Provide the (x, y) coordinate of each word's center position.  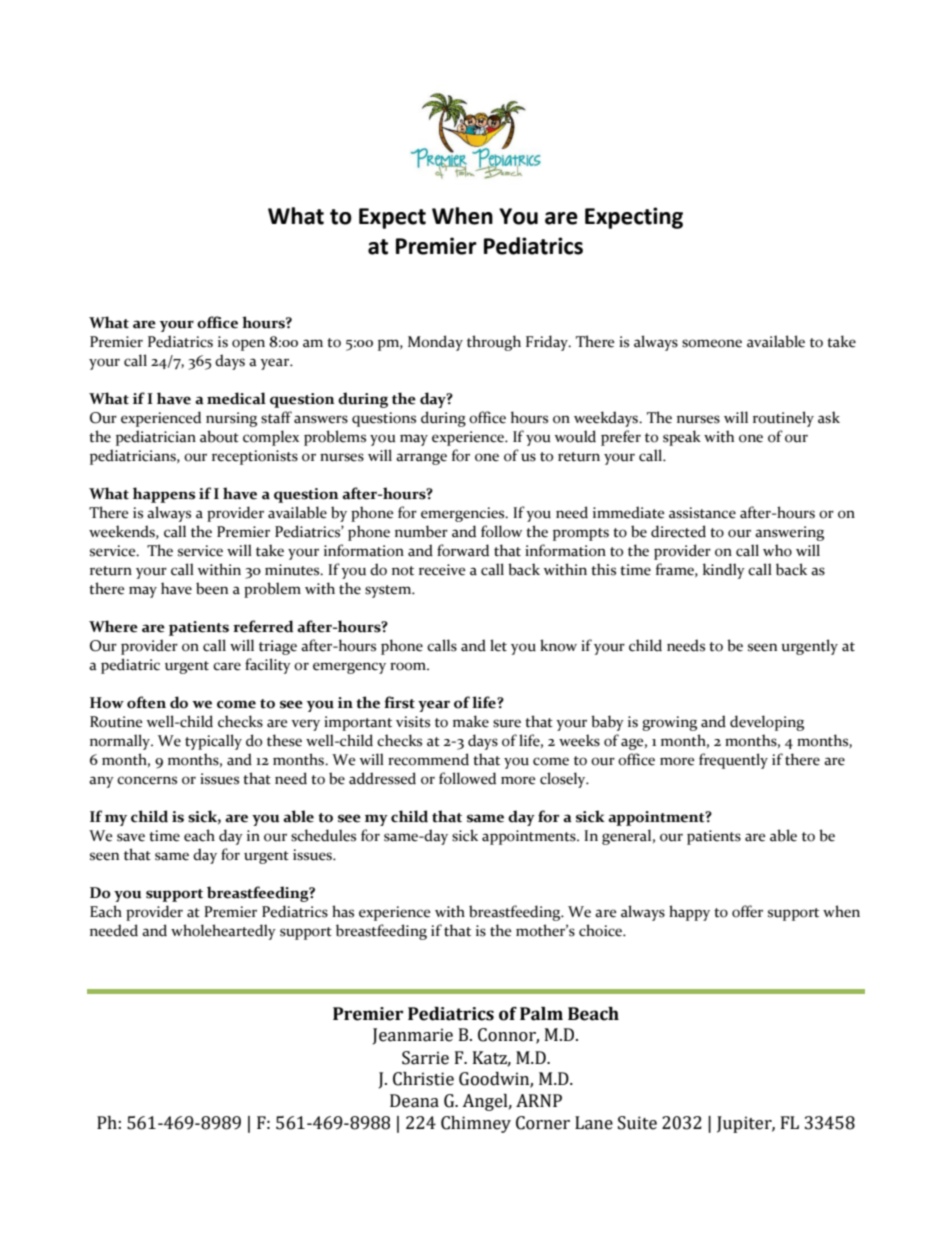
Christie (423, 1079)
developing (767, 723)
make (471, 721)
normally (121, 742)
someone (712, 343)
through (494, 343)
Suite (637, 1123)
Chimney (476, 1124)
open (248, 345)
